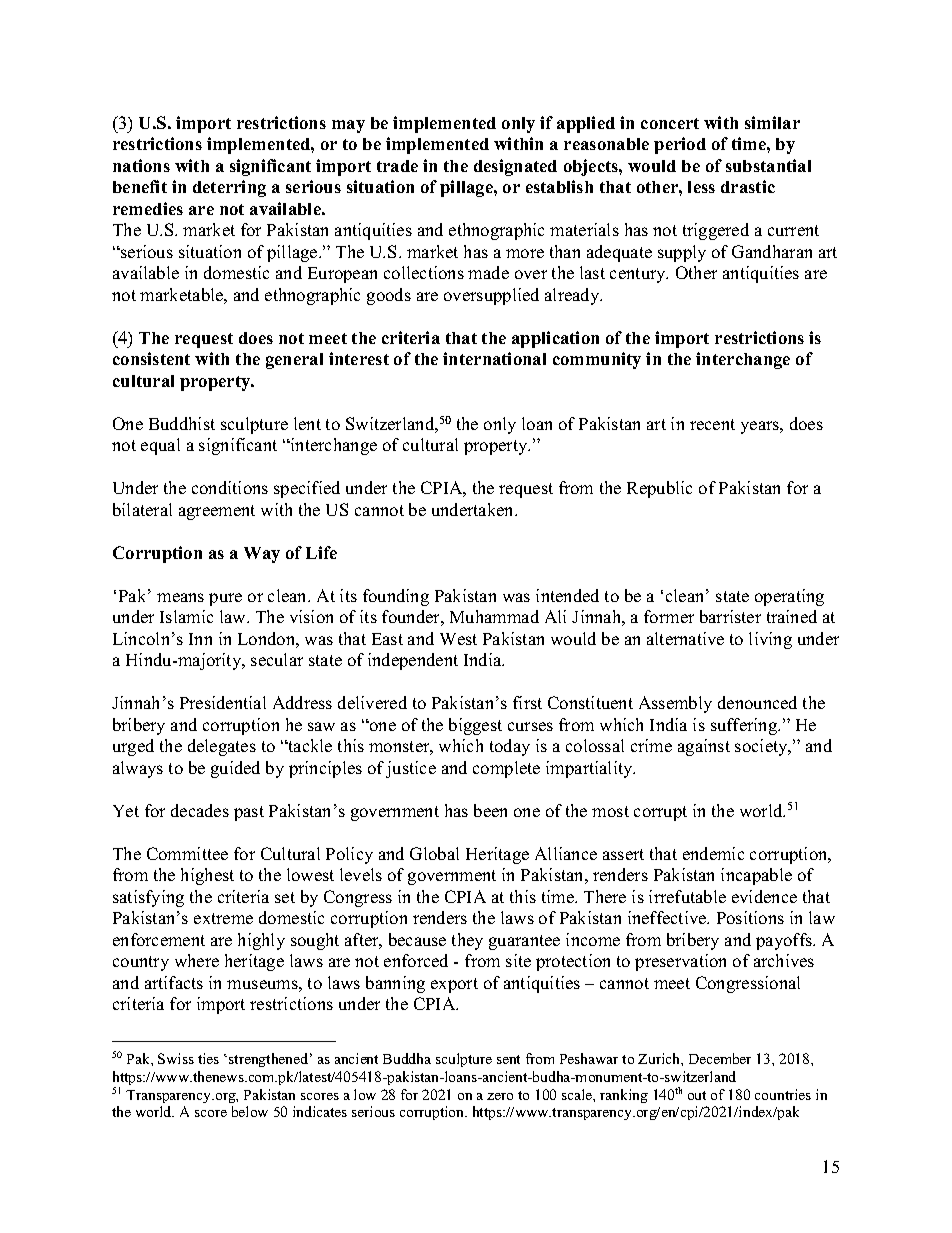  Describe the element at coordinates (713, 853) in the screenshot. I see `endemic` at that location.
